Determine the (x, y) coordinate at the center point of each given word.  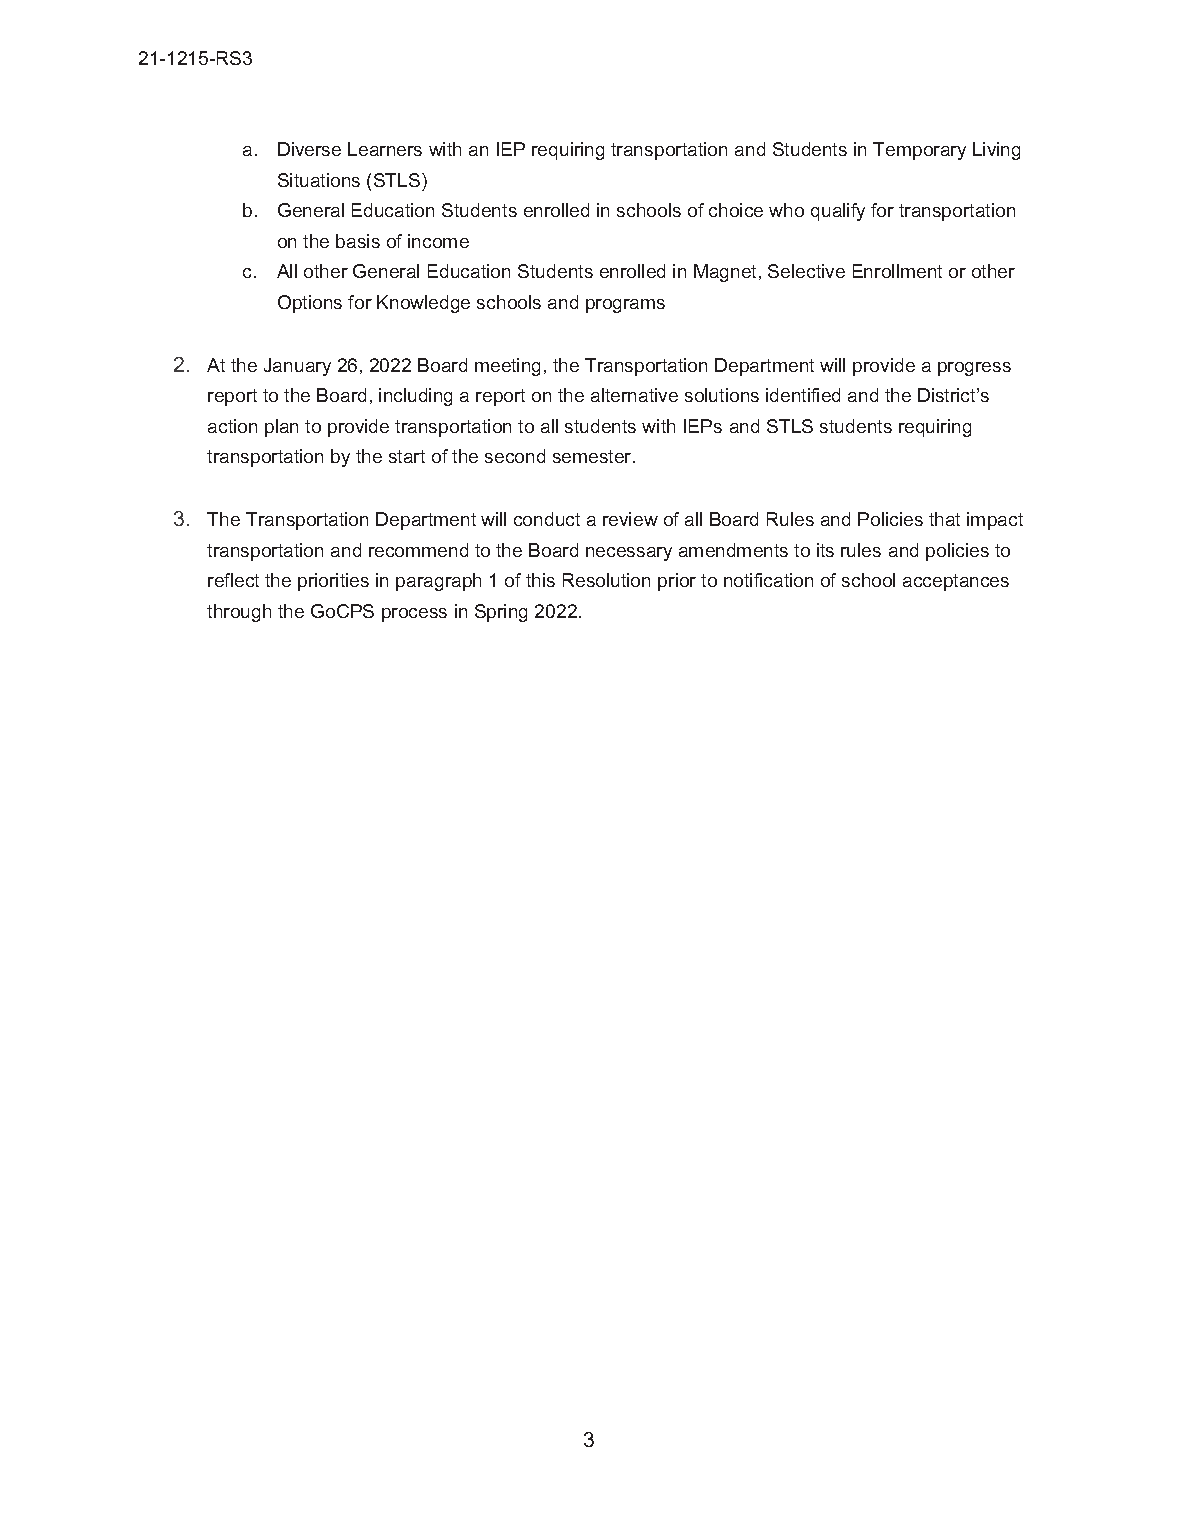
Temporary (919, 151)
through (239, 613)
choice (736, 210)
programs (625, 306)
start (407, 456)
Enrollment (897, 271)
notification (768, 580)
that (944, 519)
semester (593, 456)
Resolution (606, 580)
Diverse (309, 149)
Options (310, 304)
